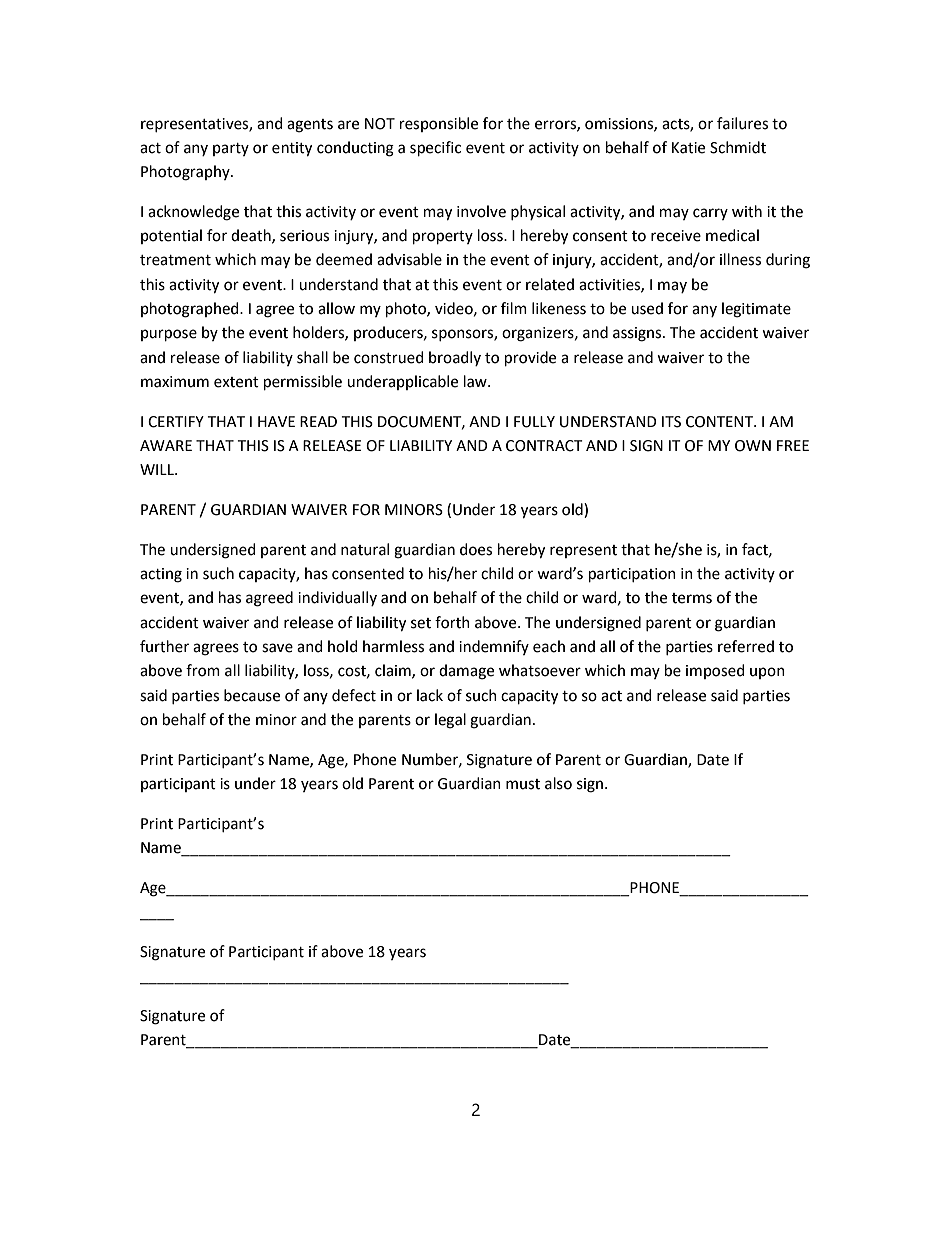 The image size is (952, 1233). What do you see at coordinates (435, 148) in the screenshot?
I see `specific` at bounding box center [435, 148].
